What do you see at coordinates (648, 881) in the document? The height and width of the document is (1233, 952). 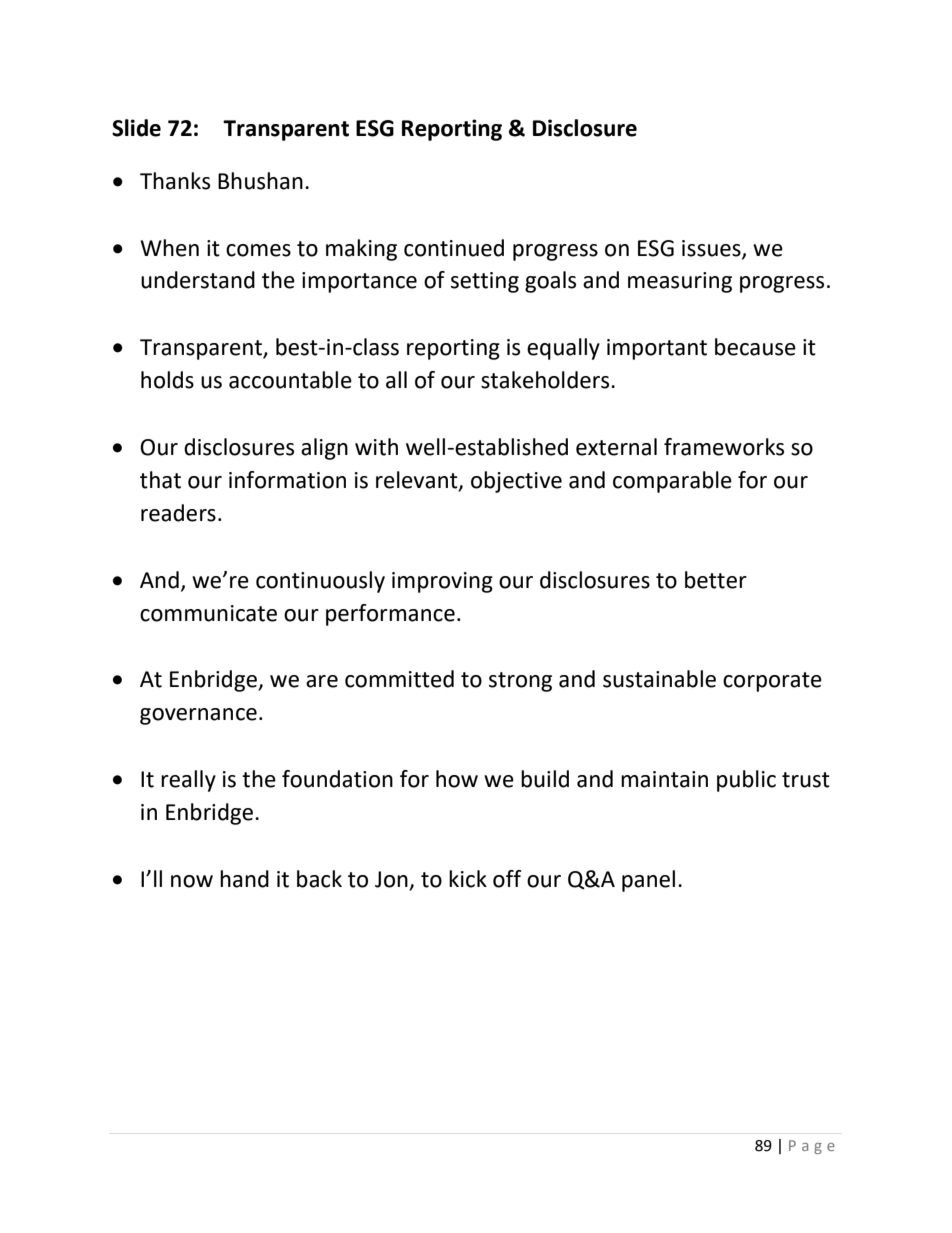 I see `panel` at bounding box center [648, 881].
